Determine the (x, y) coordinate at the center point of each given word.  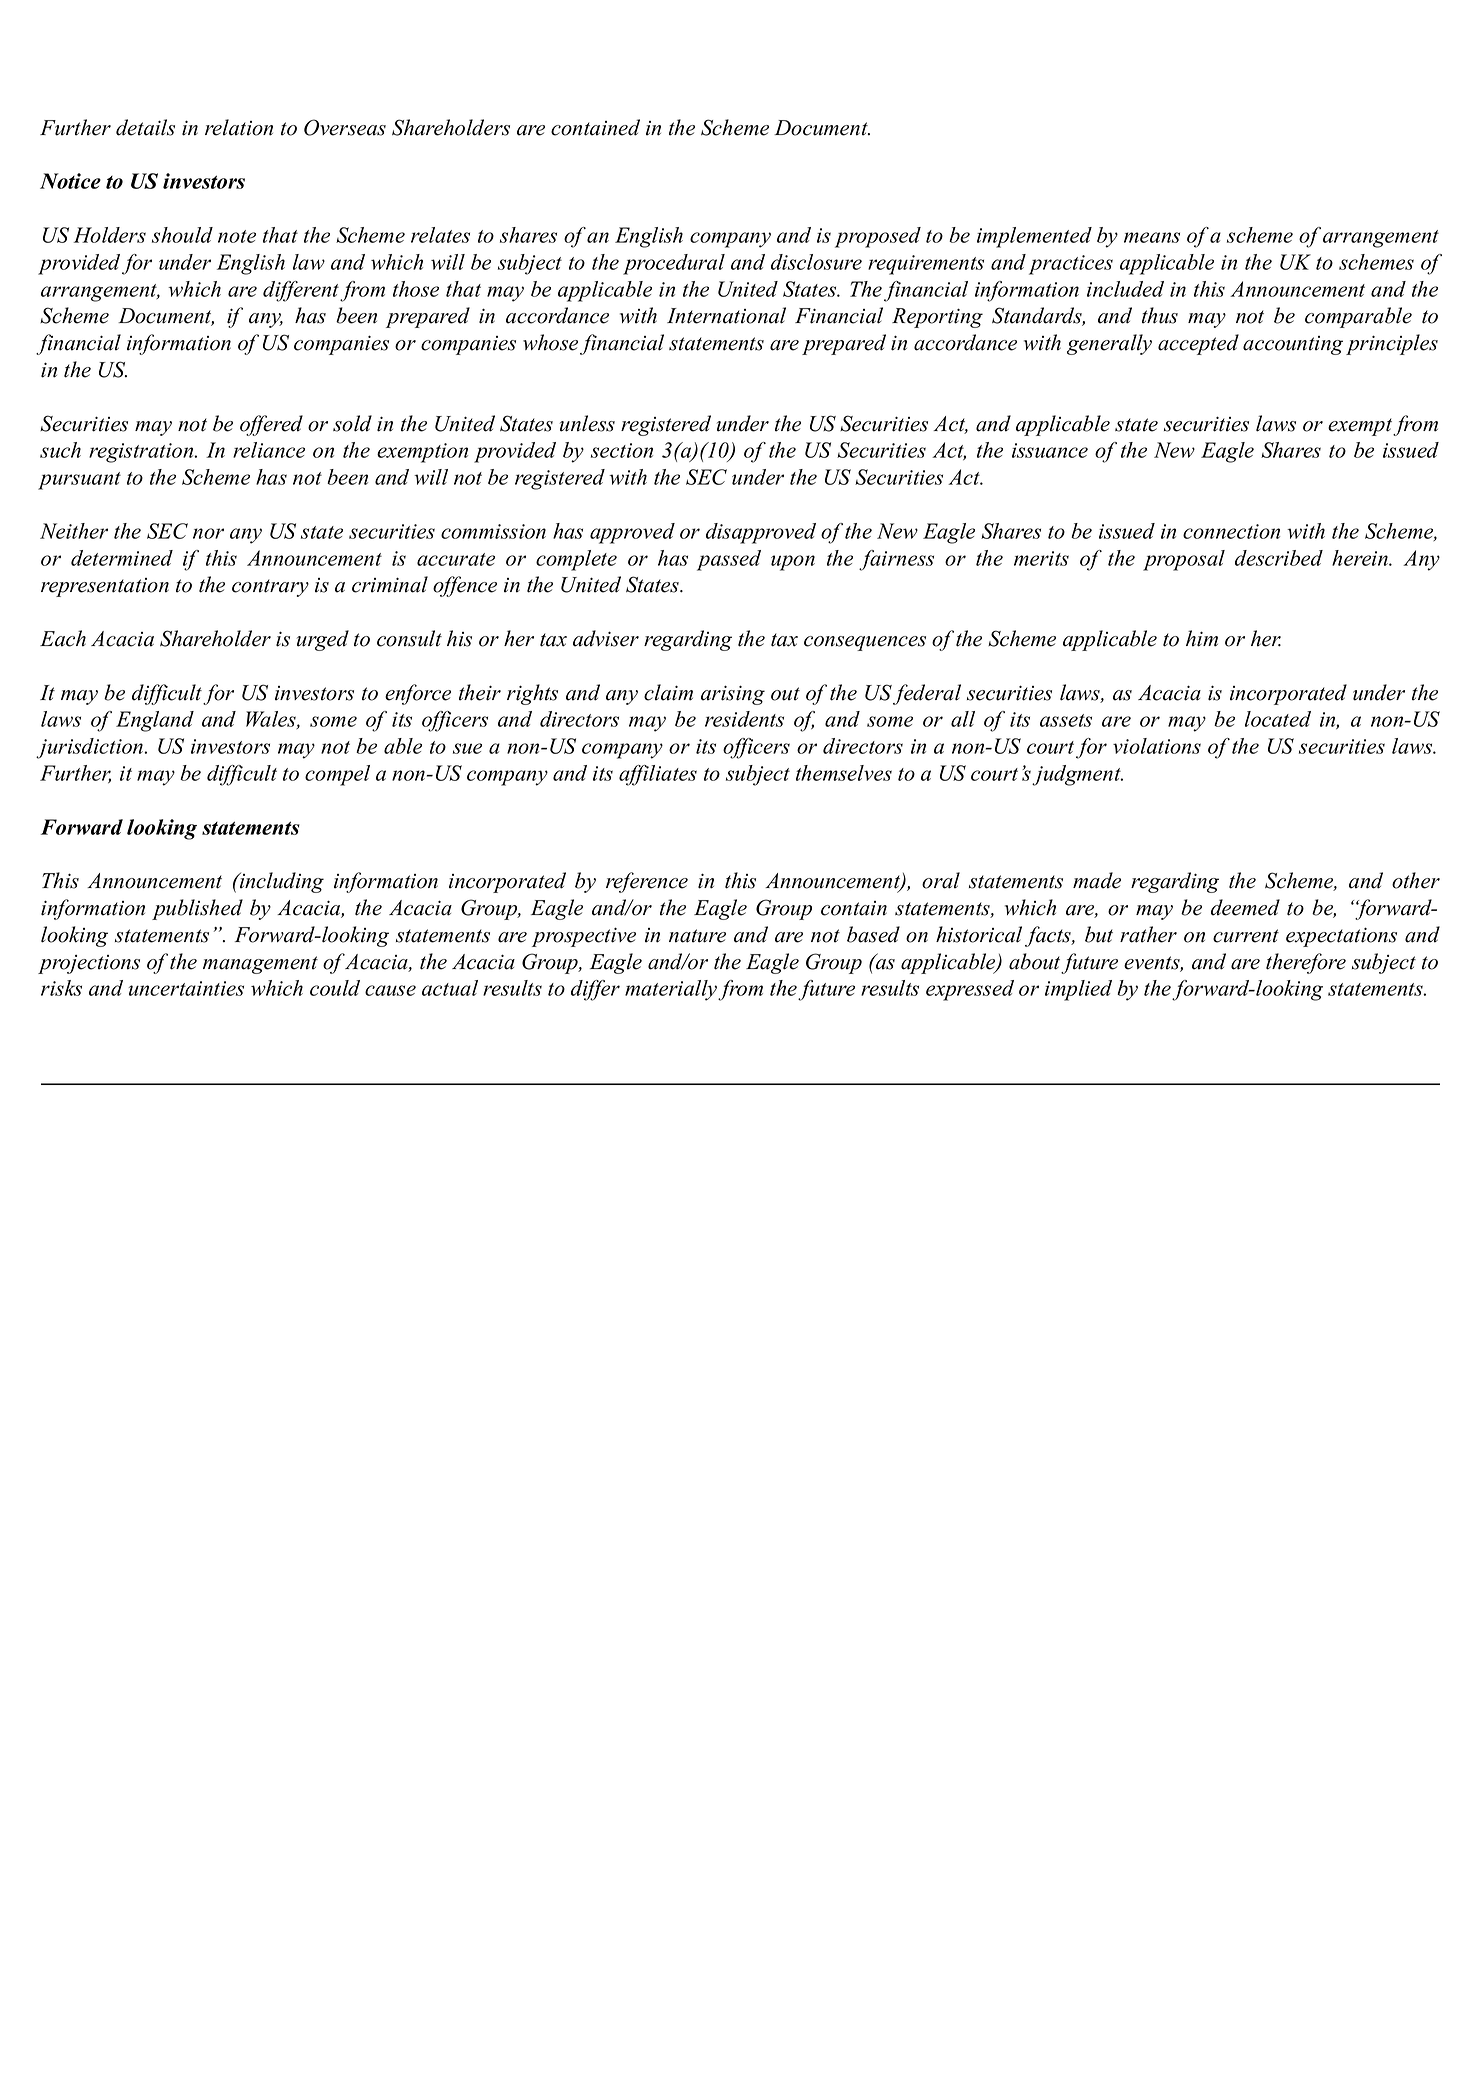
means (1152, 237)
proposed (878, 237)
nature (697, 936)
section (622, 450)
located (1278, 719)
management (260, 965)
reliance (269, 450)
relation (239, 127)
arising (733, 695)
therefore (1306, 963)
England (155, 721)
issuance (1050, 450)
